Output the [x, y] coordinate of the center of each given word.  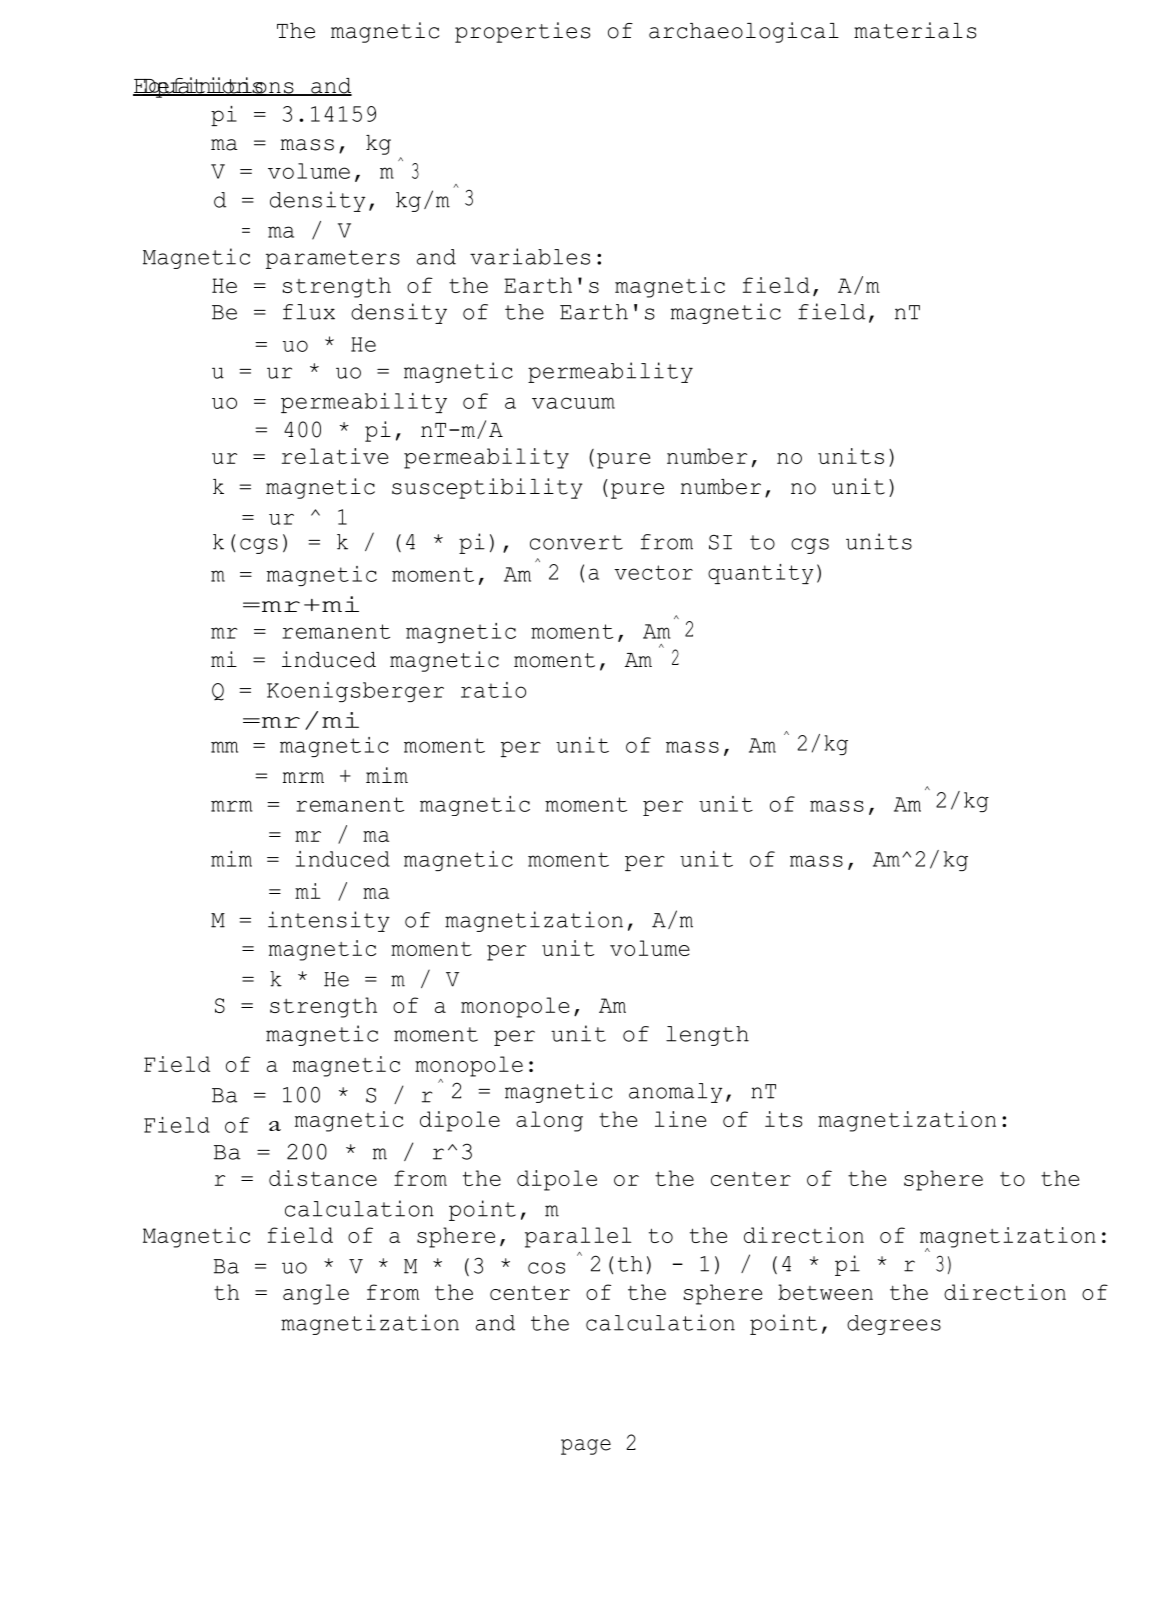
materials [915, 30]
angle [316, 1294]
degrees [894, 1325]
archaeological [744, 32]
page [586, 1447]
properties [522, 32]
